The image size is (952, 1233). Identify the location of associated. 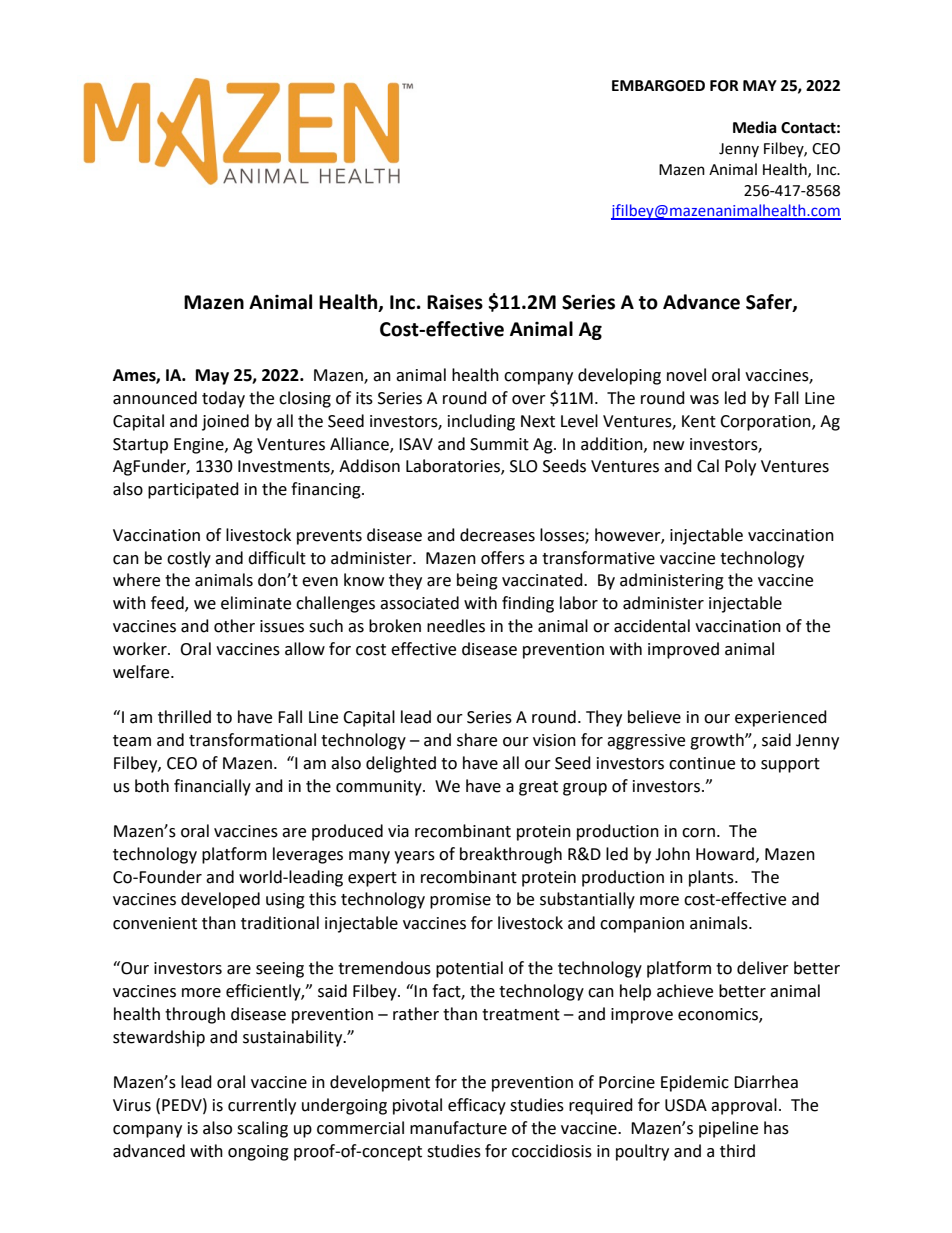
(419, 603).
